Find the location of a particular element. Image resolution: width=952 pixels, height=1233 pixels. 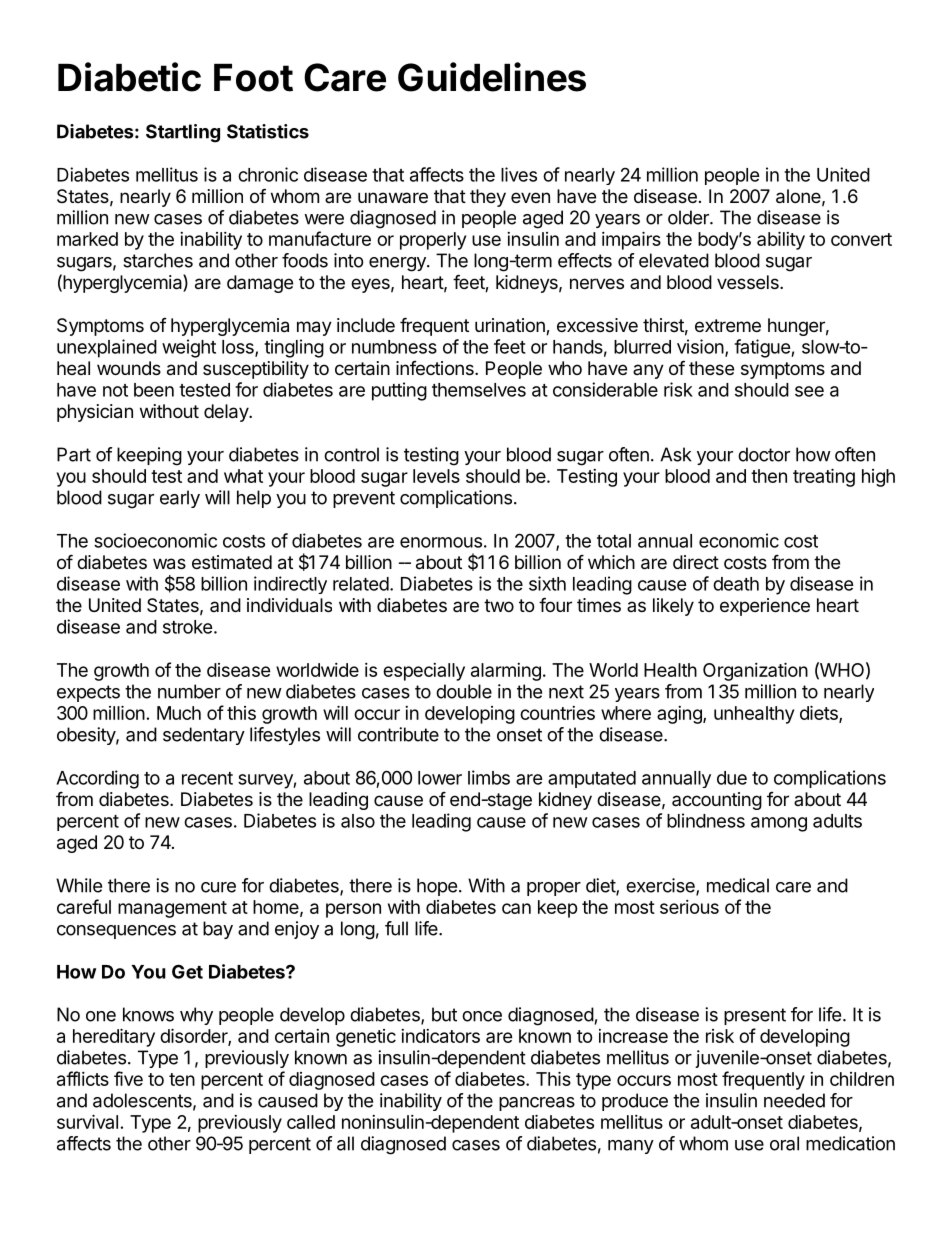

Startling is located at coordinates (183, 133).
